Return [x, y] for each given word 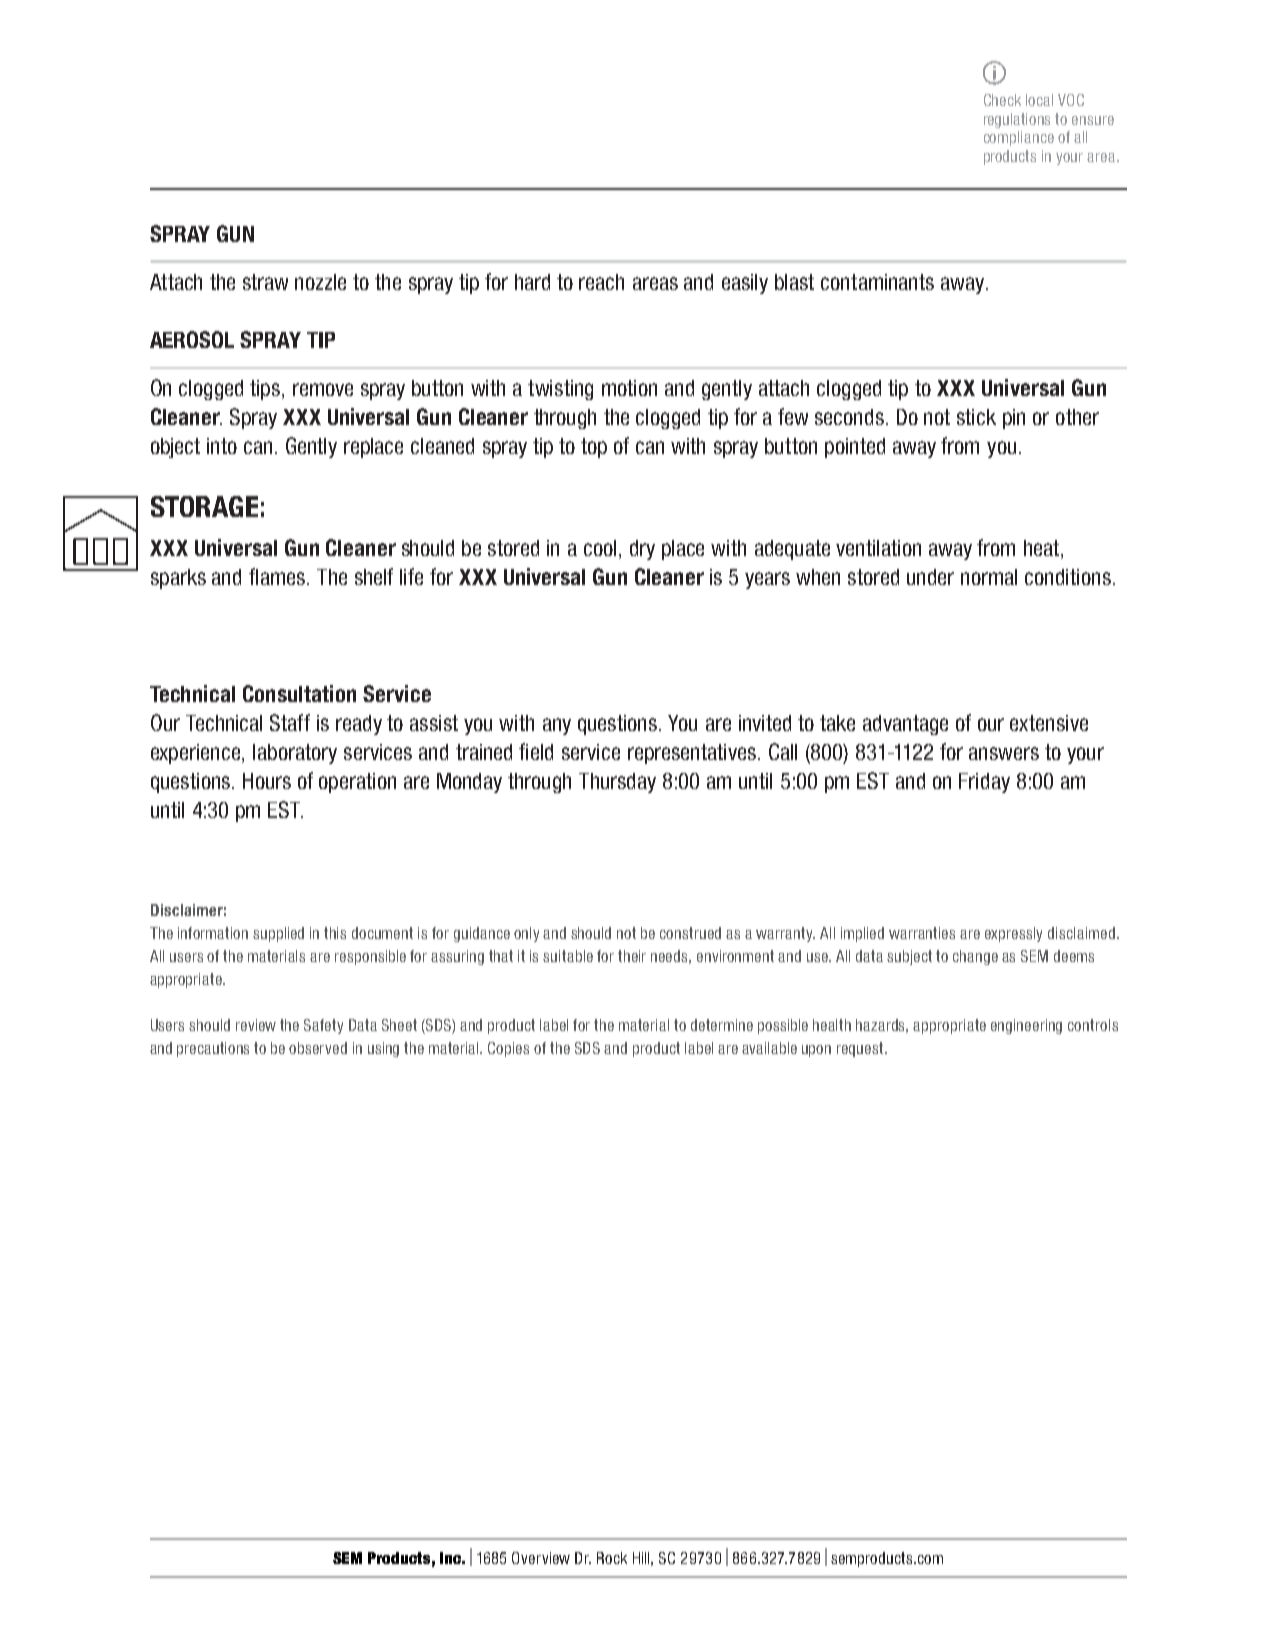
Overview [541, 1558]
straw [265, 282]
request [862, 1049]
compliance [1019, 138]
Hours [267, 781]
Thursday [617, 783]
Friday [984, 783]
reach [601, 282]
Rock [612, 1558]
